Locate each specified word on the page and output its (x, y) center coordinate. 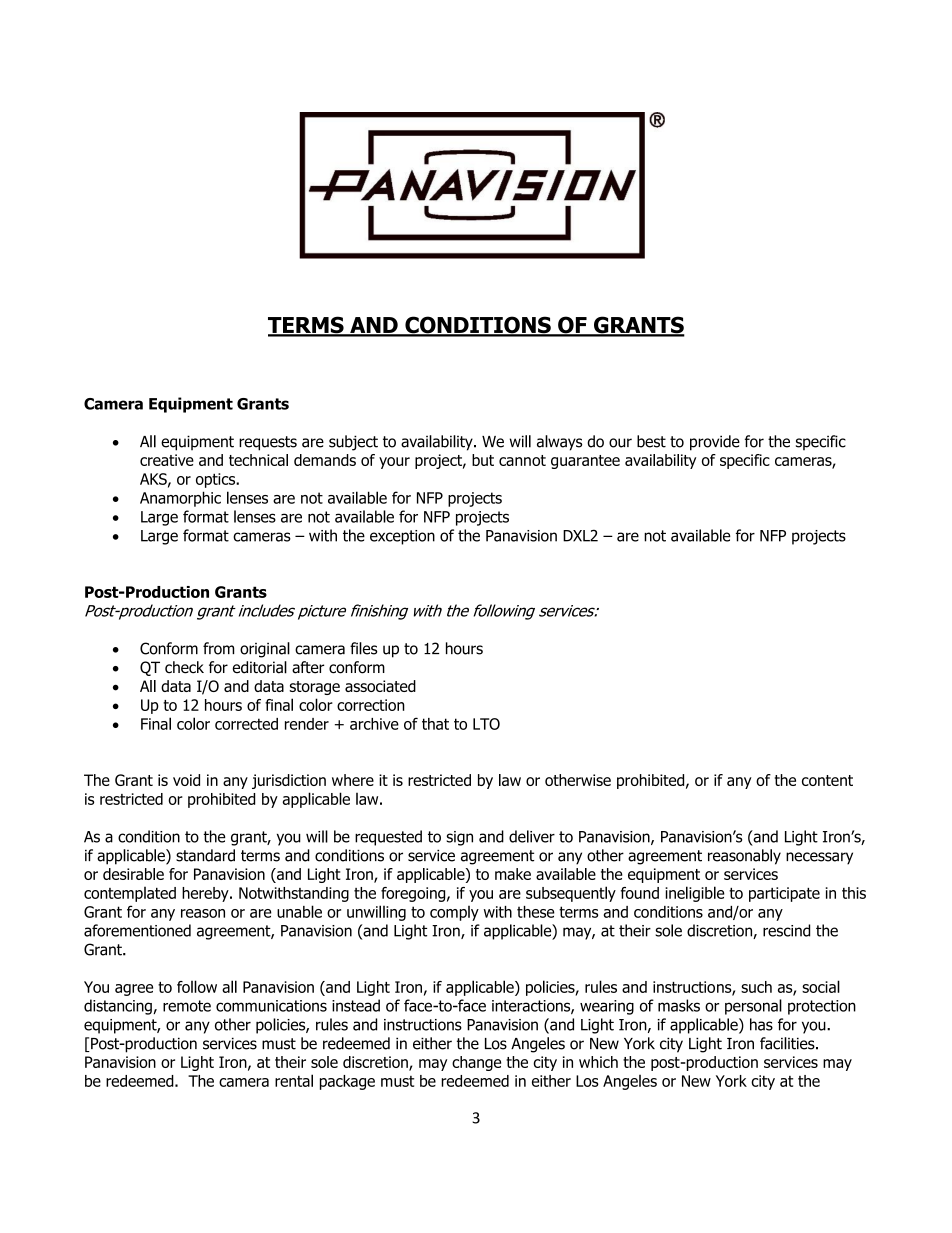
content (827, 780)
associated (380, 686)
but (483, 460)
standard (205, 855)
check (184, 667)
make (513, 874)
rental (294, 1080)
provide (715, 443)
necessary (819, 858)
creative (167, 460)
